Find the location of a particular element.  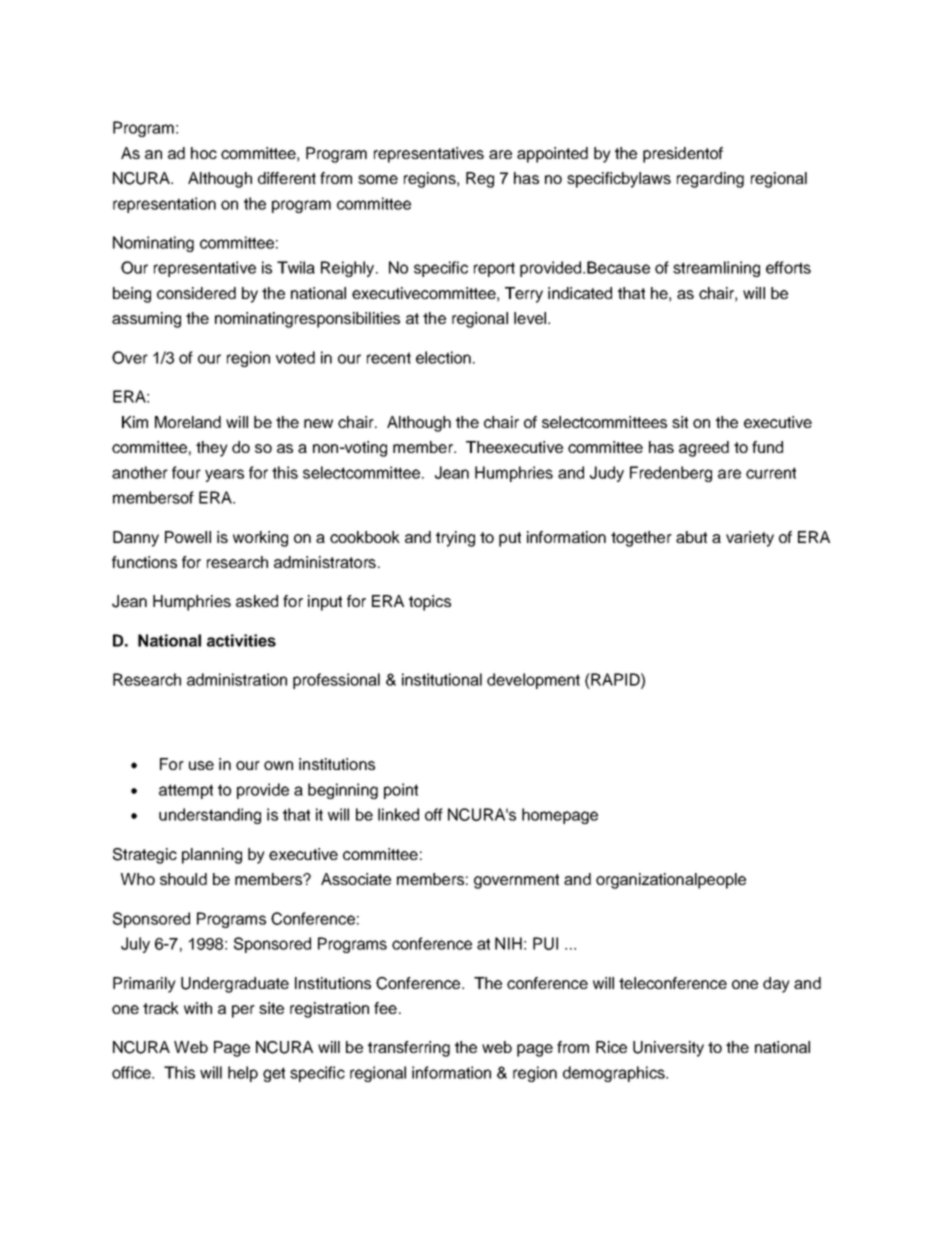

understanding is located at coordinates (210, 816).
